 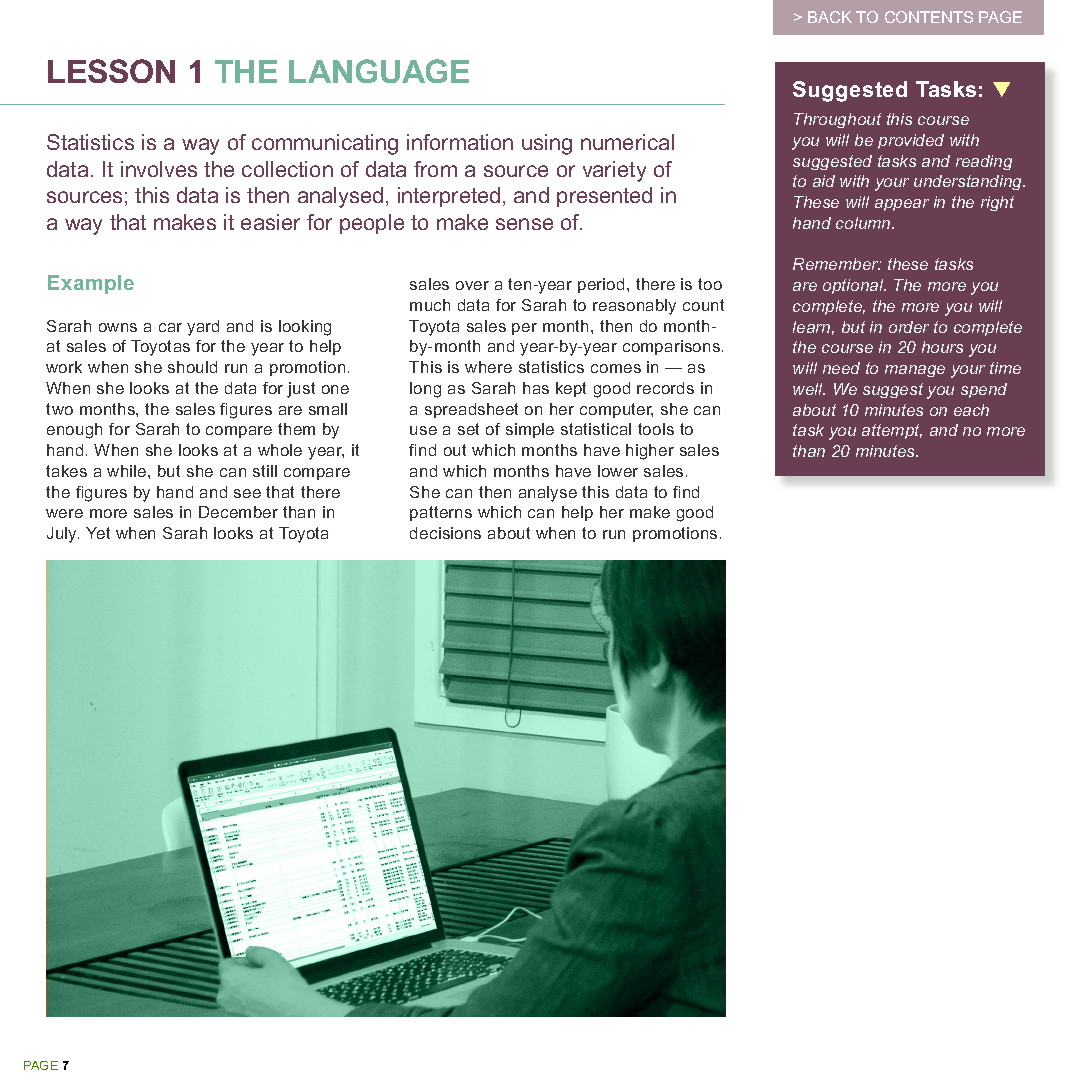 What do you see at coordinates (111, 71) in the document?
I see `LESSON` at bounding box center [111, 71].
